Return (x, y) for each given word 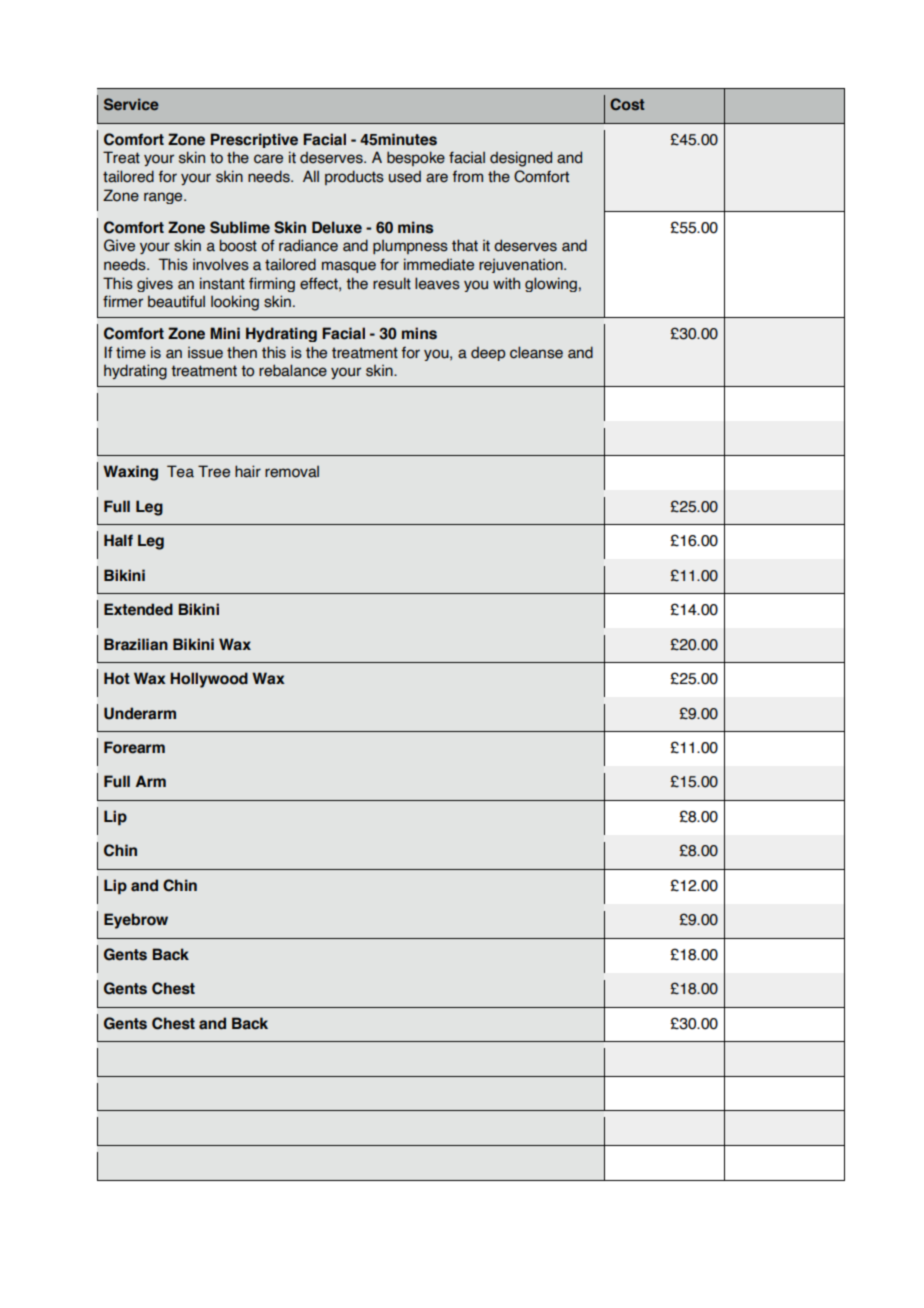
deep (488, 354)
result (392, 283)
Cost (627, 104)
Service (131, 104)
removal (292, 472)
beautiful (176, 301)
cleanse (536, 352)
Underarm (140, 713)
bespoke (416, 158)
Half (118, 540)
